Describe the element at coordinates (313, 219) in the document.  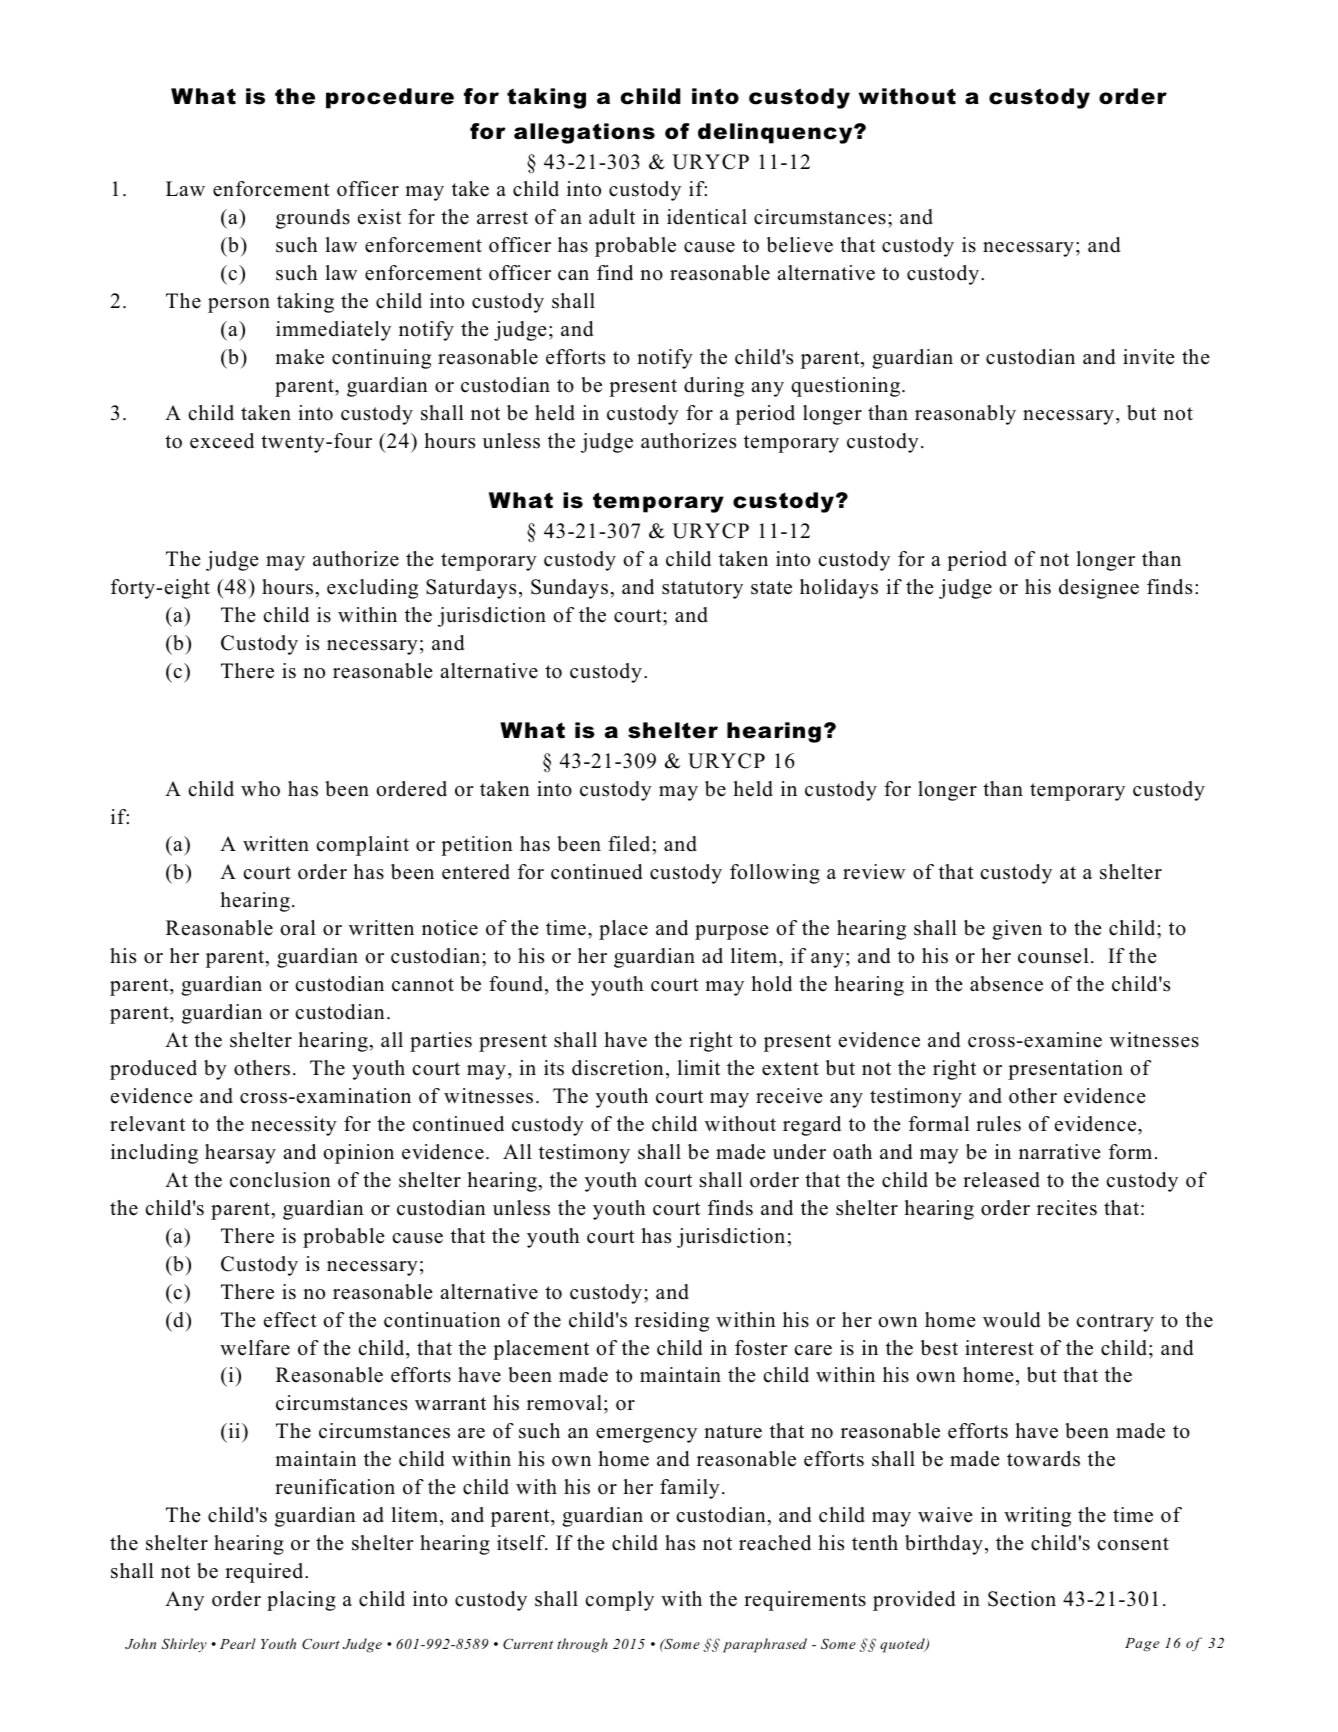
I see `grounds` at that location.
